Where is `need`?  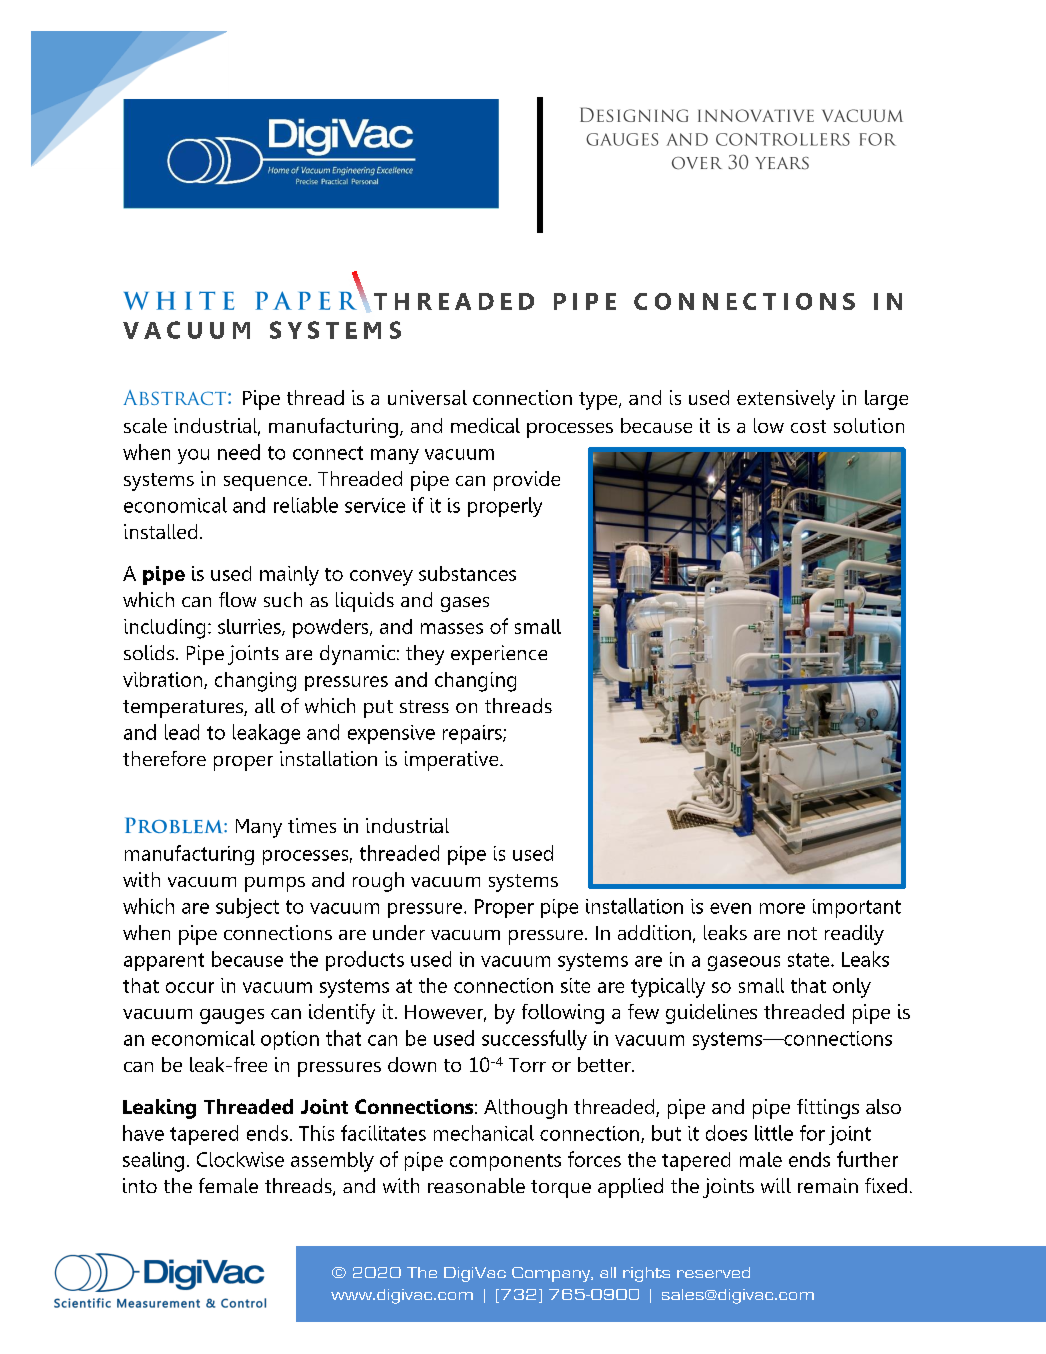 need is located at coordinates (239, 452).
